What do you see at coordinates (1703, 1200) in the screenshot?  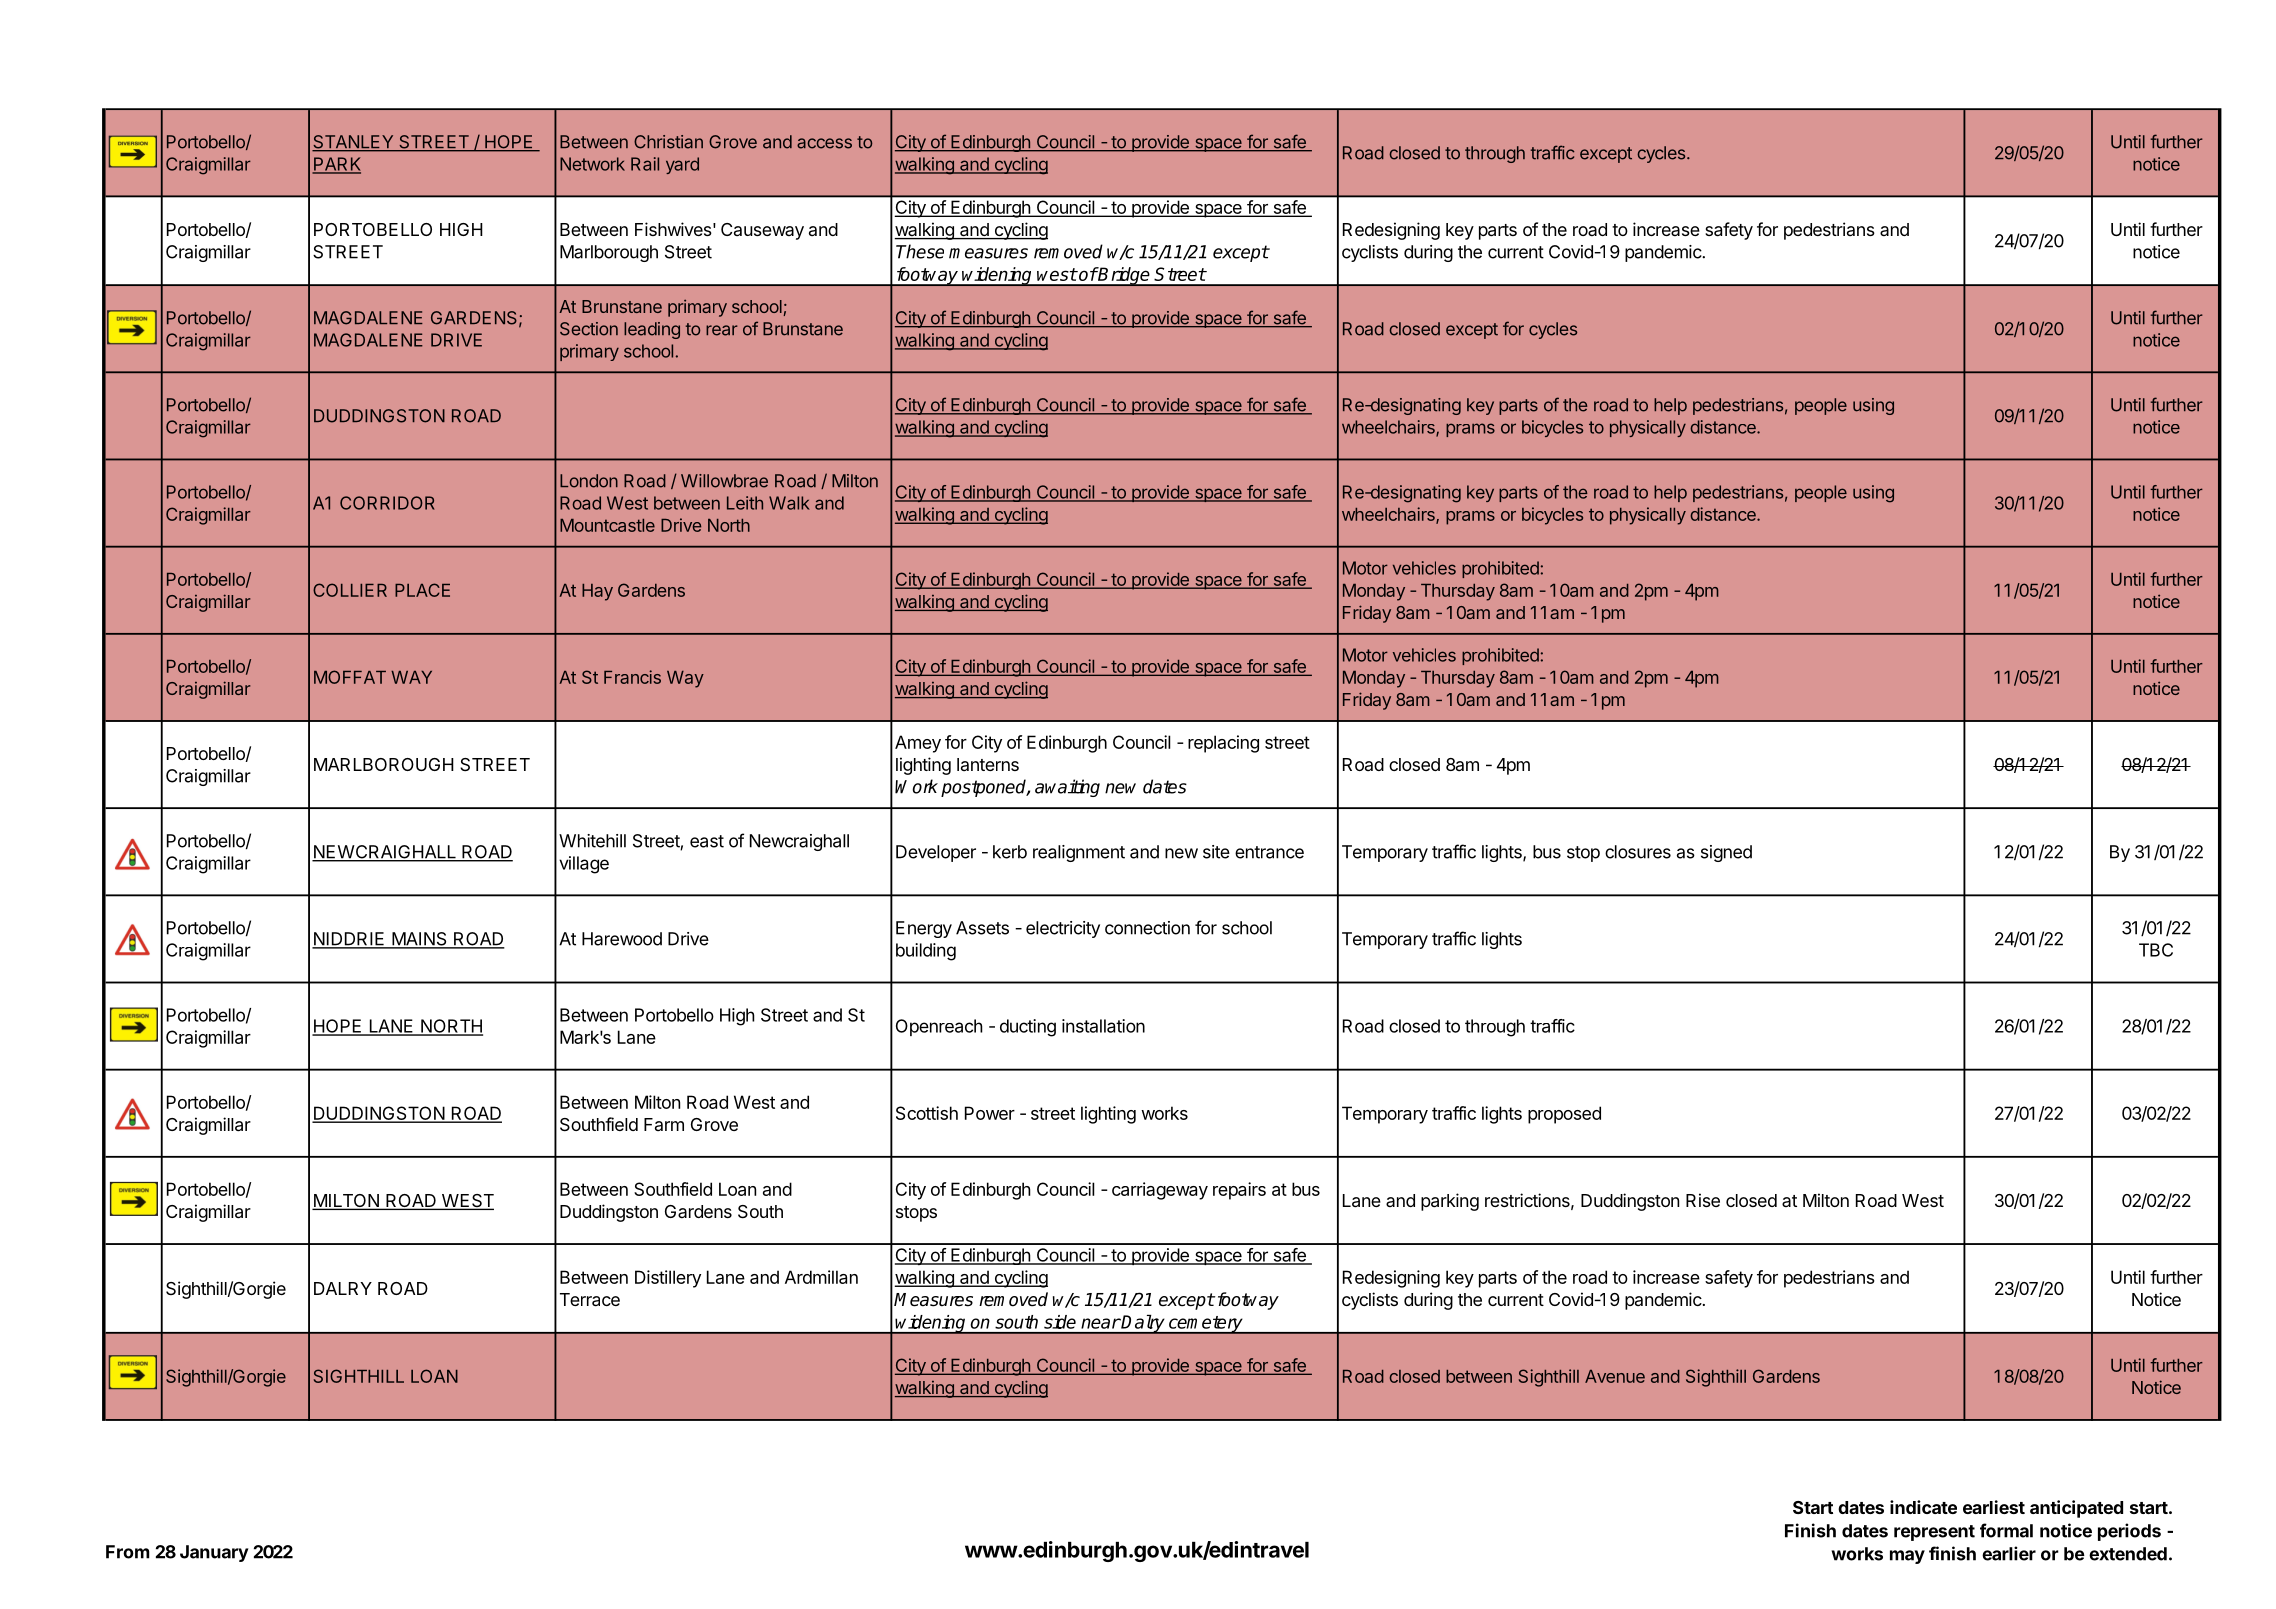 I see `Rise` at bounding box center [1703, 1200].
